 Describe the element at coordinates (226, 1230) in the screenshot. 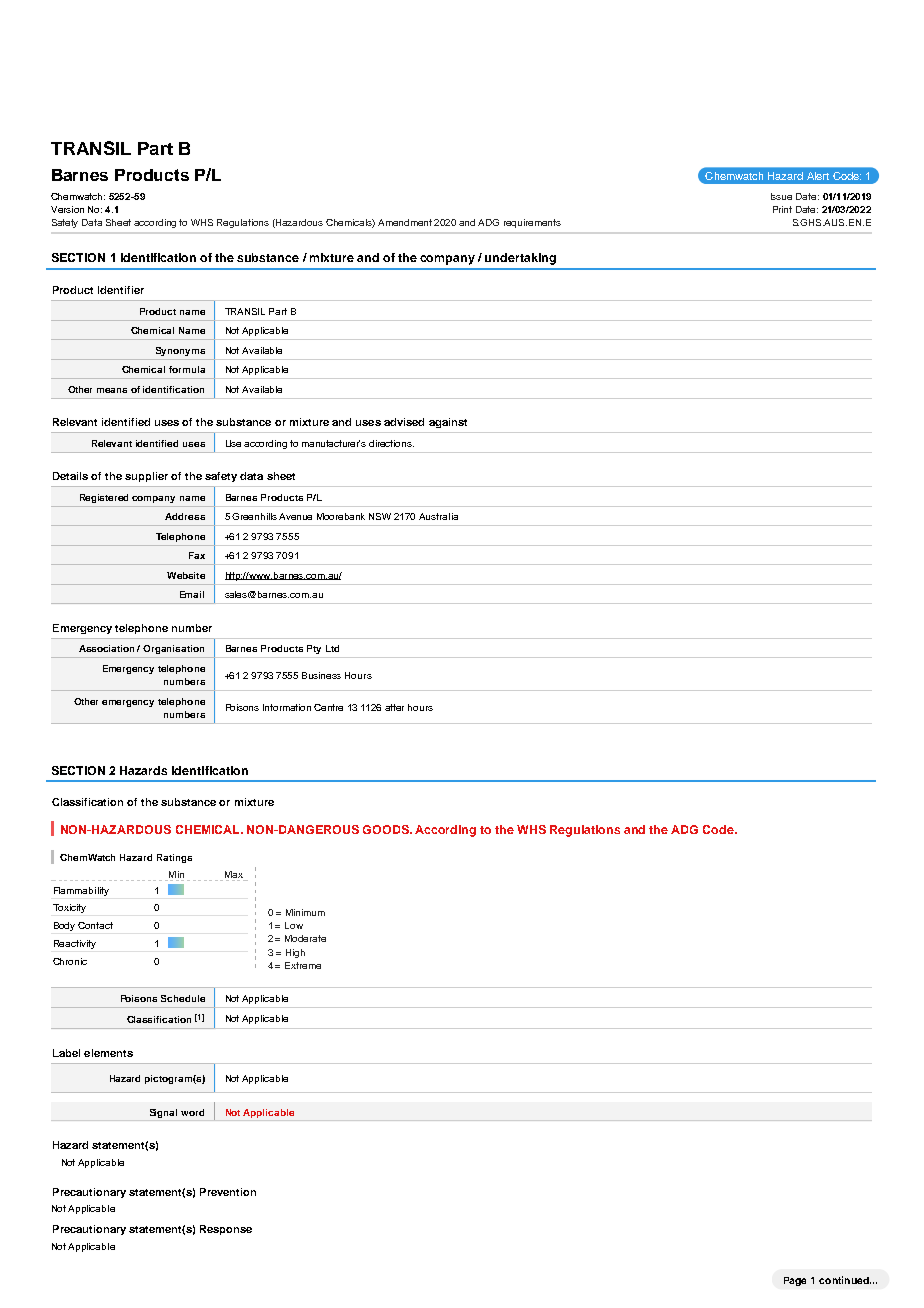

I see `Response` at that location.
